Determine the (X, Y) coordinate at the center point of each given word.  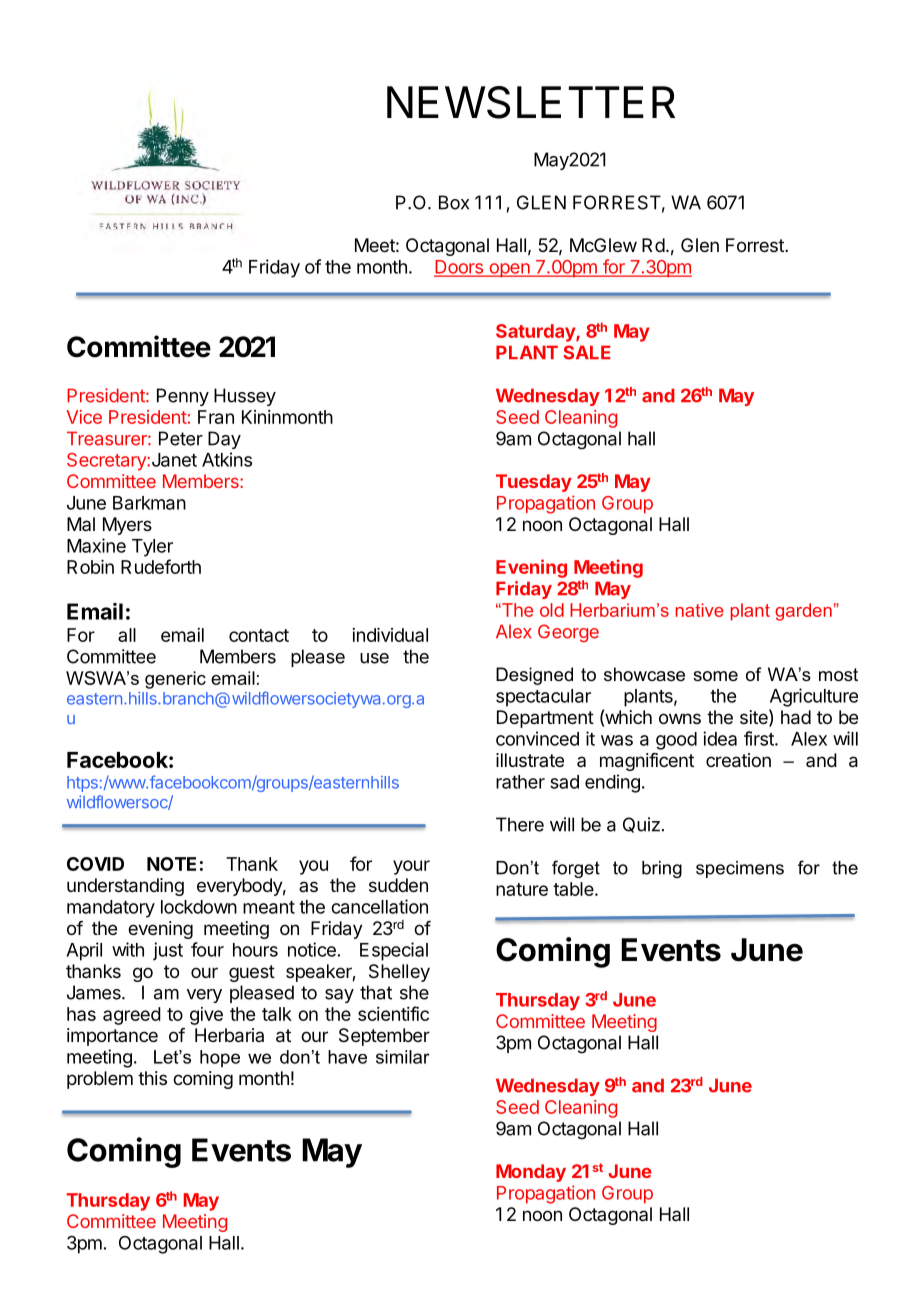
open (509, 270)
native (700, 610)
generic (175, 680)
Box (454, 202)
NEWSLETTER (531, 102)
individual (390, 635)
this (152, 1078)
